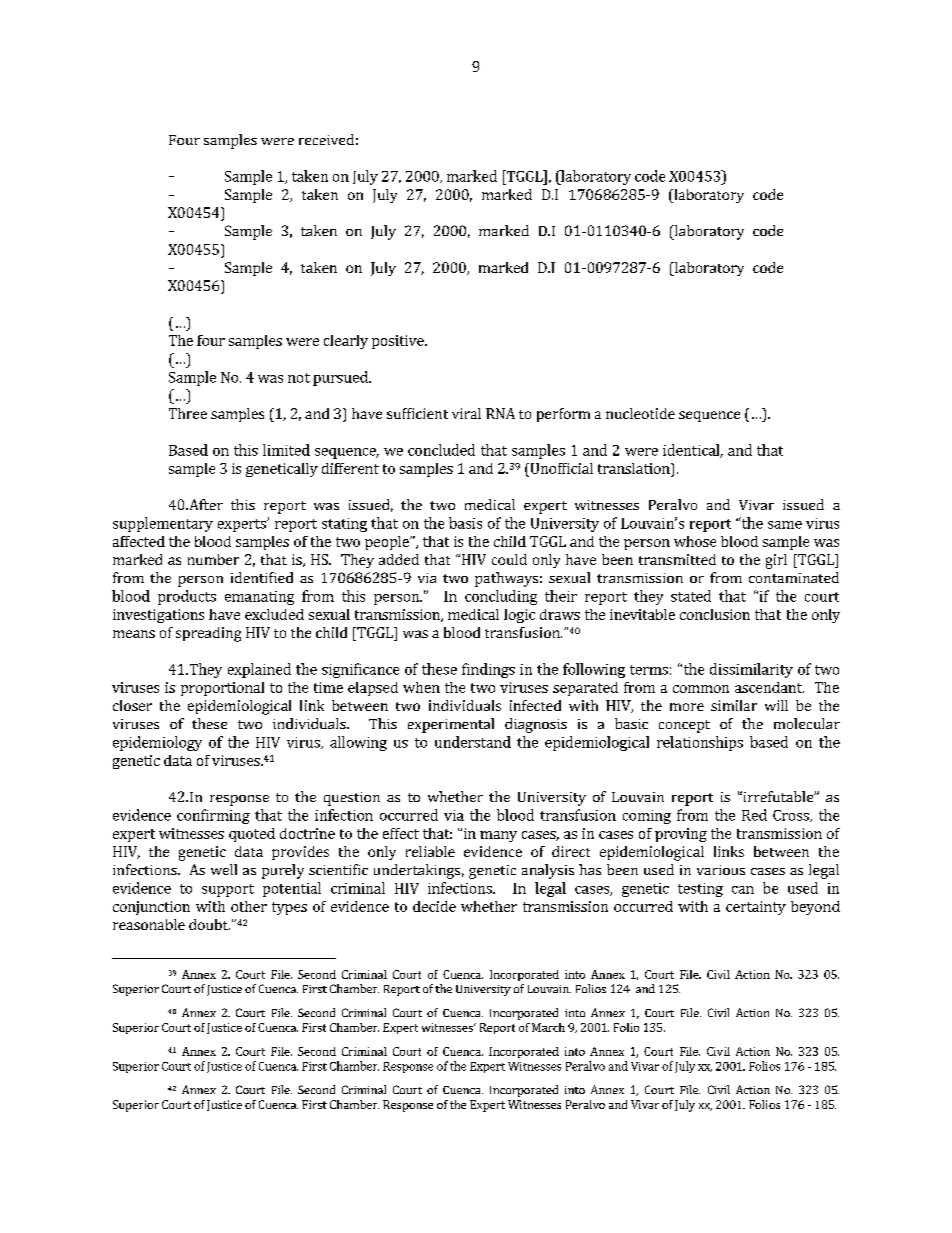 This image has width=952, height=1233. What do you see at coordinates (222, 689) in the image?
I see `proportional` at bounding box center [222, 689].
